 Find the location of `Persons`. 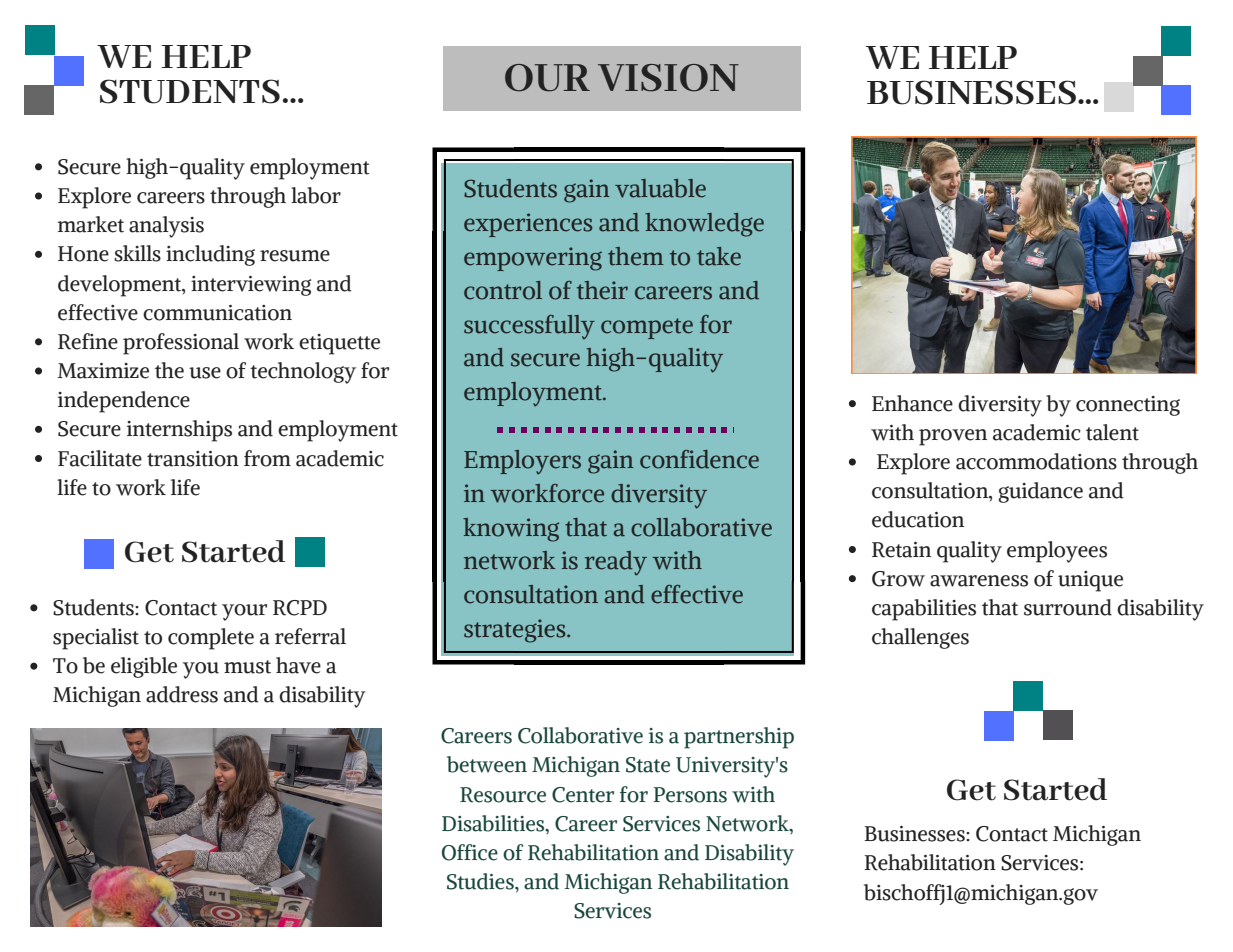

Persons is located at coordinates (690, 795).
